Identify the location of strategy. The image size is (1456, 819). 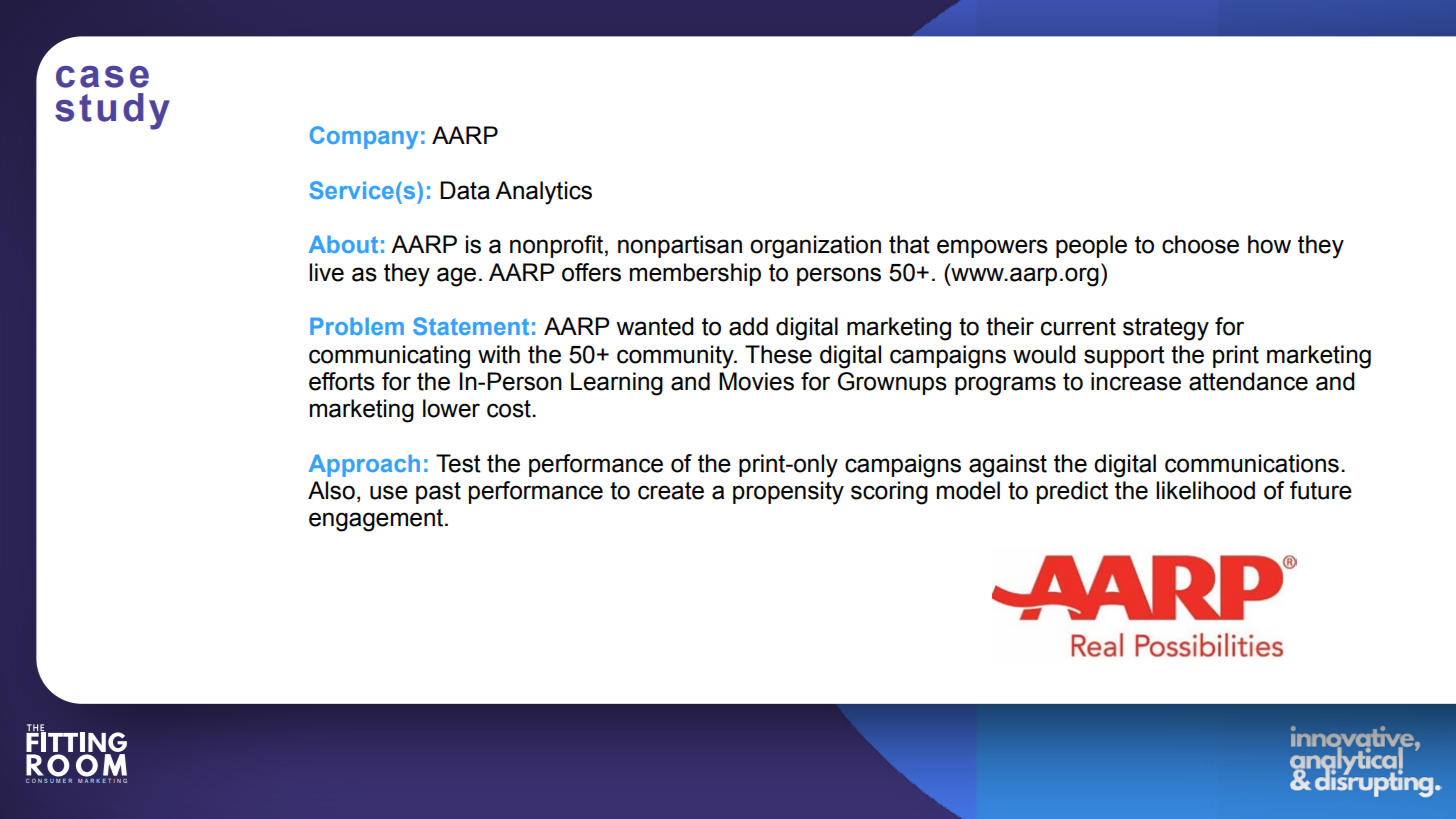
(1166, 329).
